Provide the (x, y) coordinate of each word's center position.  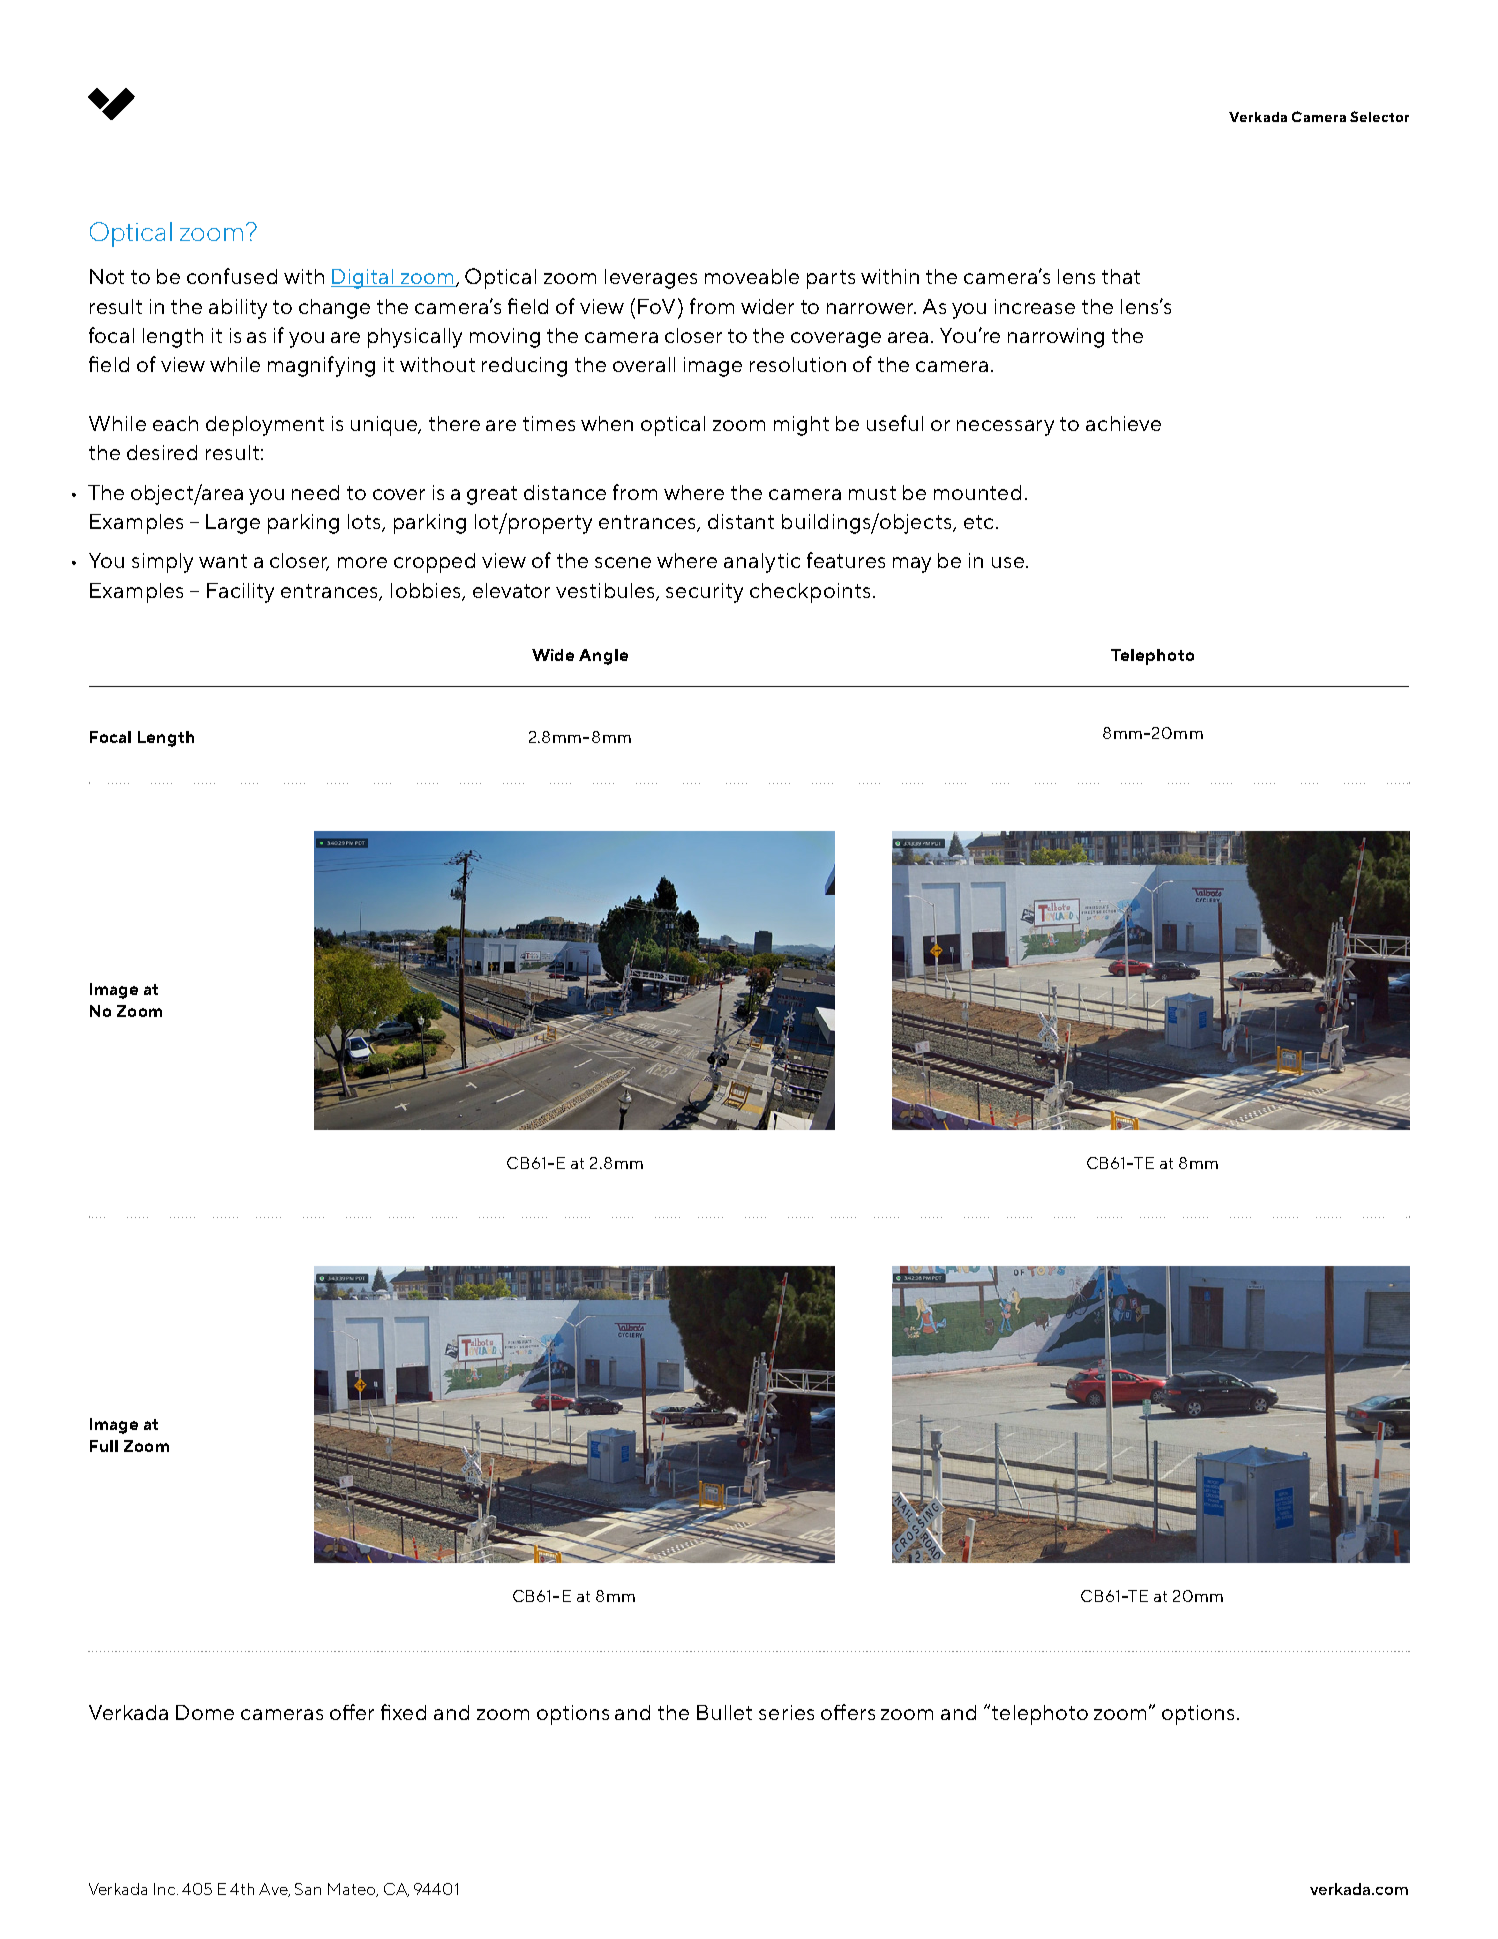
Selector (1379, 116)
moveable (752, 276)
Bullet (724, 1712)
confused (232, 276)
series (786, 1712)
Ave (274, 1890)
